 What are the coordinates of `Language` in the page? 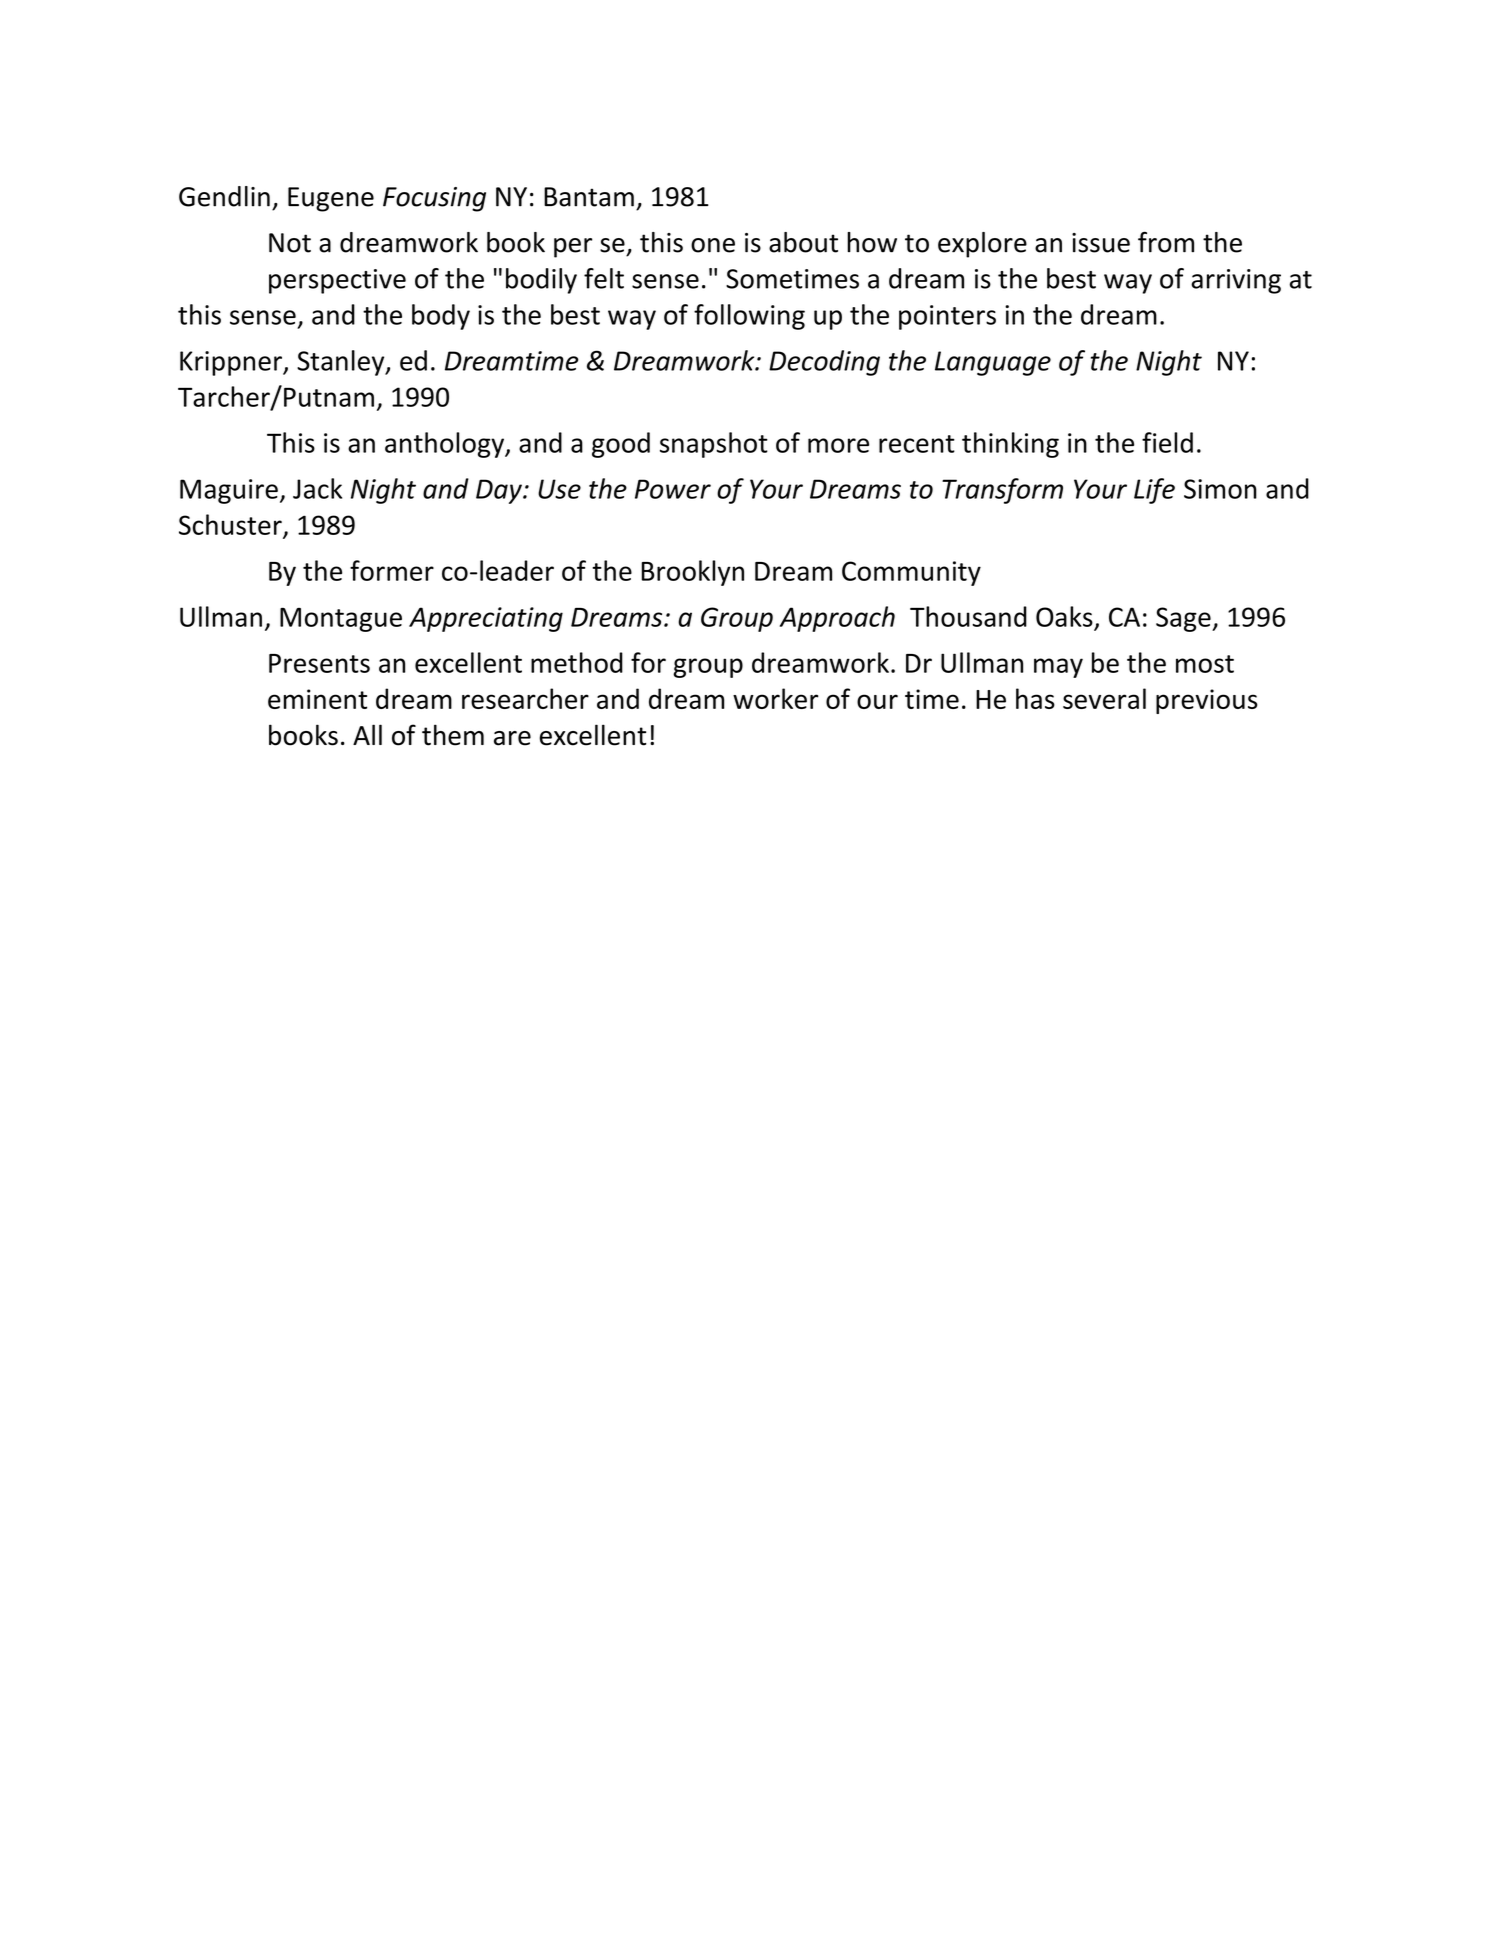 It's located at (993, 363).
